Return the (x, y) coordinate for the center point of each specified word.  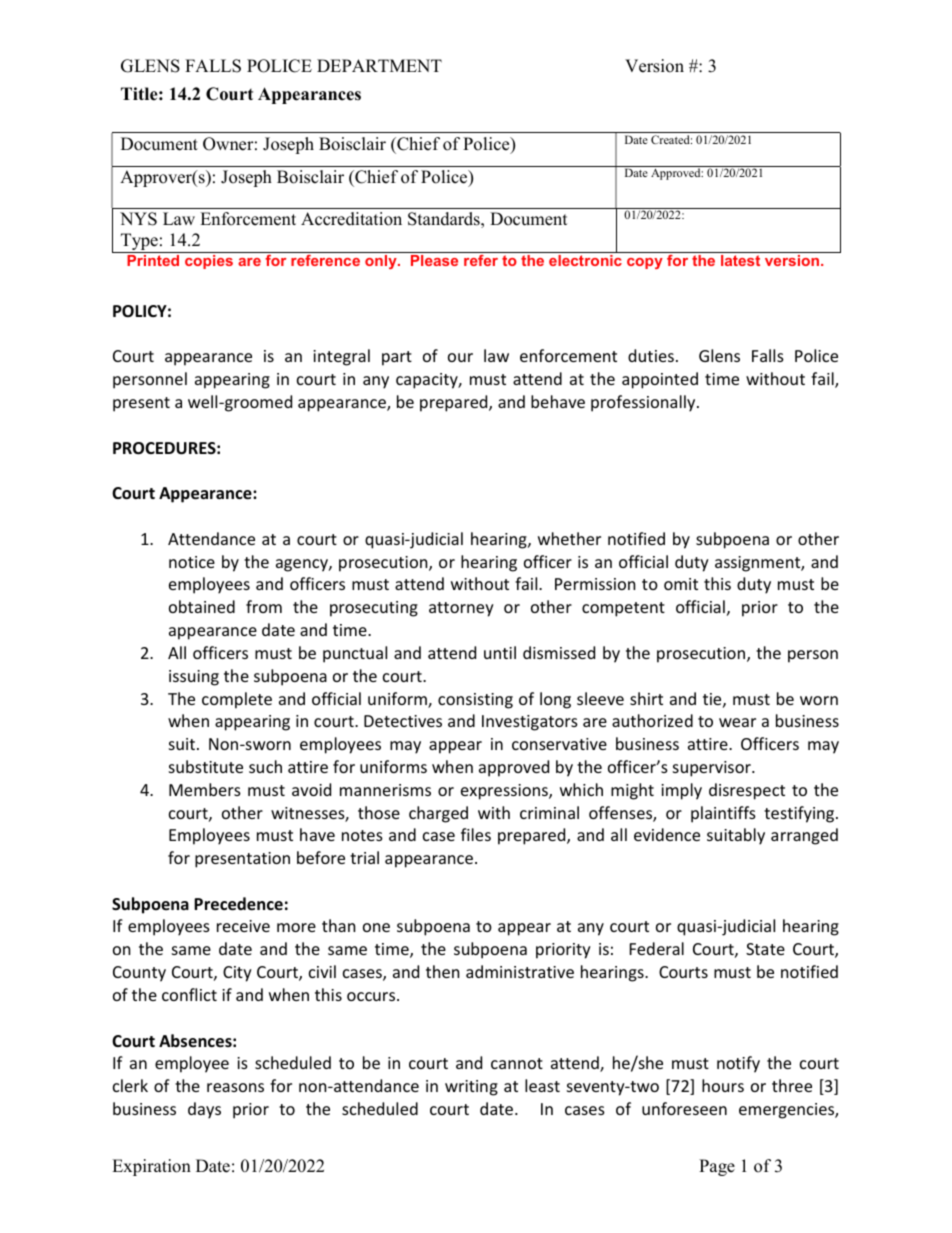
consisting (475, 701)
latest (740, 260)
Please (434, 260)
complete (237, 700)
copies (209, 262)
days (204, 1110)
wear (737, 722)
